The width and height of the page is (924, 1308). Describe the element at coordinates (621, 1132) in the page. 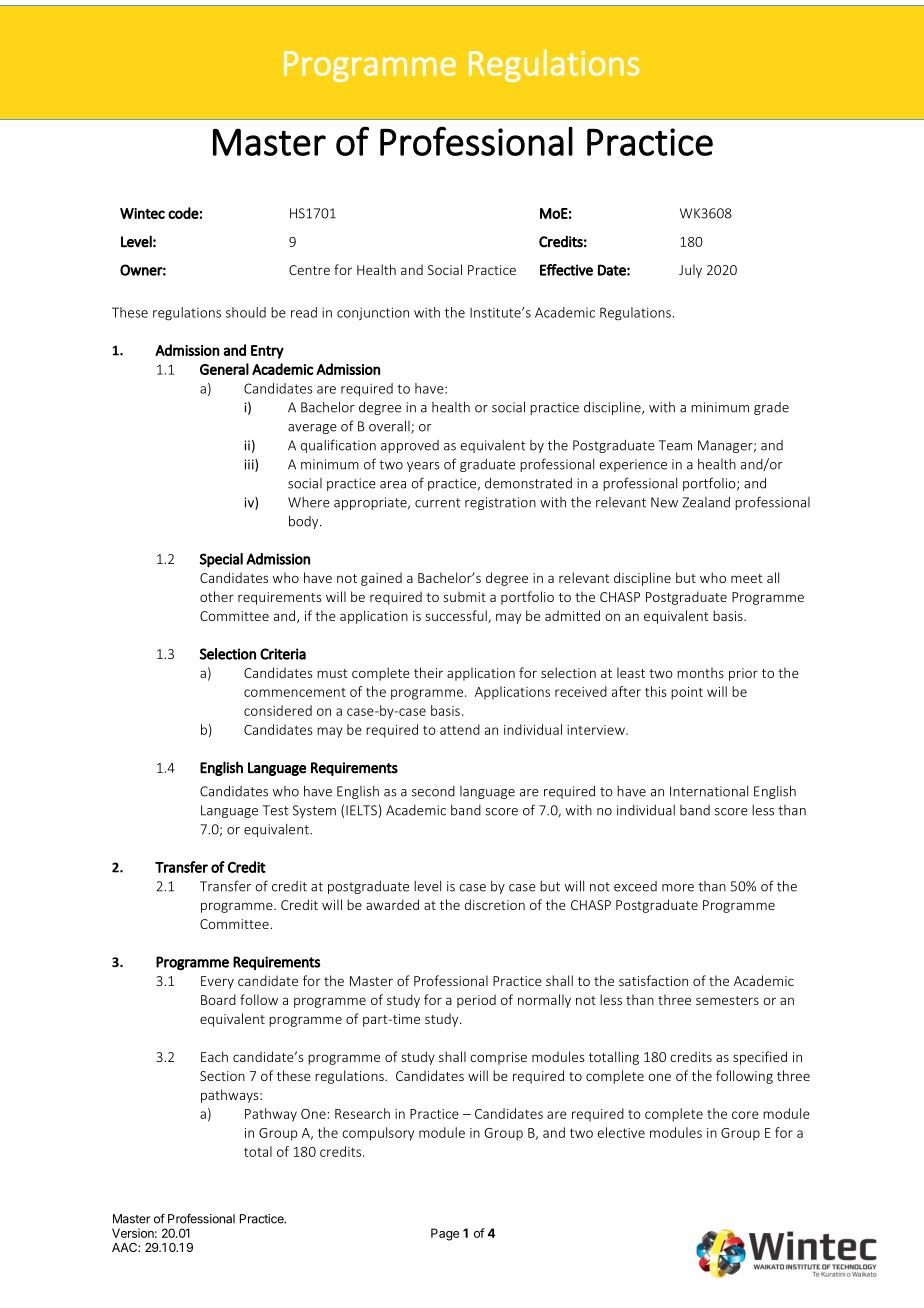

I see `elective` at that location.
